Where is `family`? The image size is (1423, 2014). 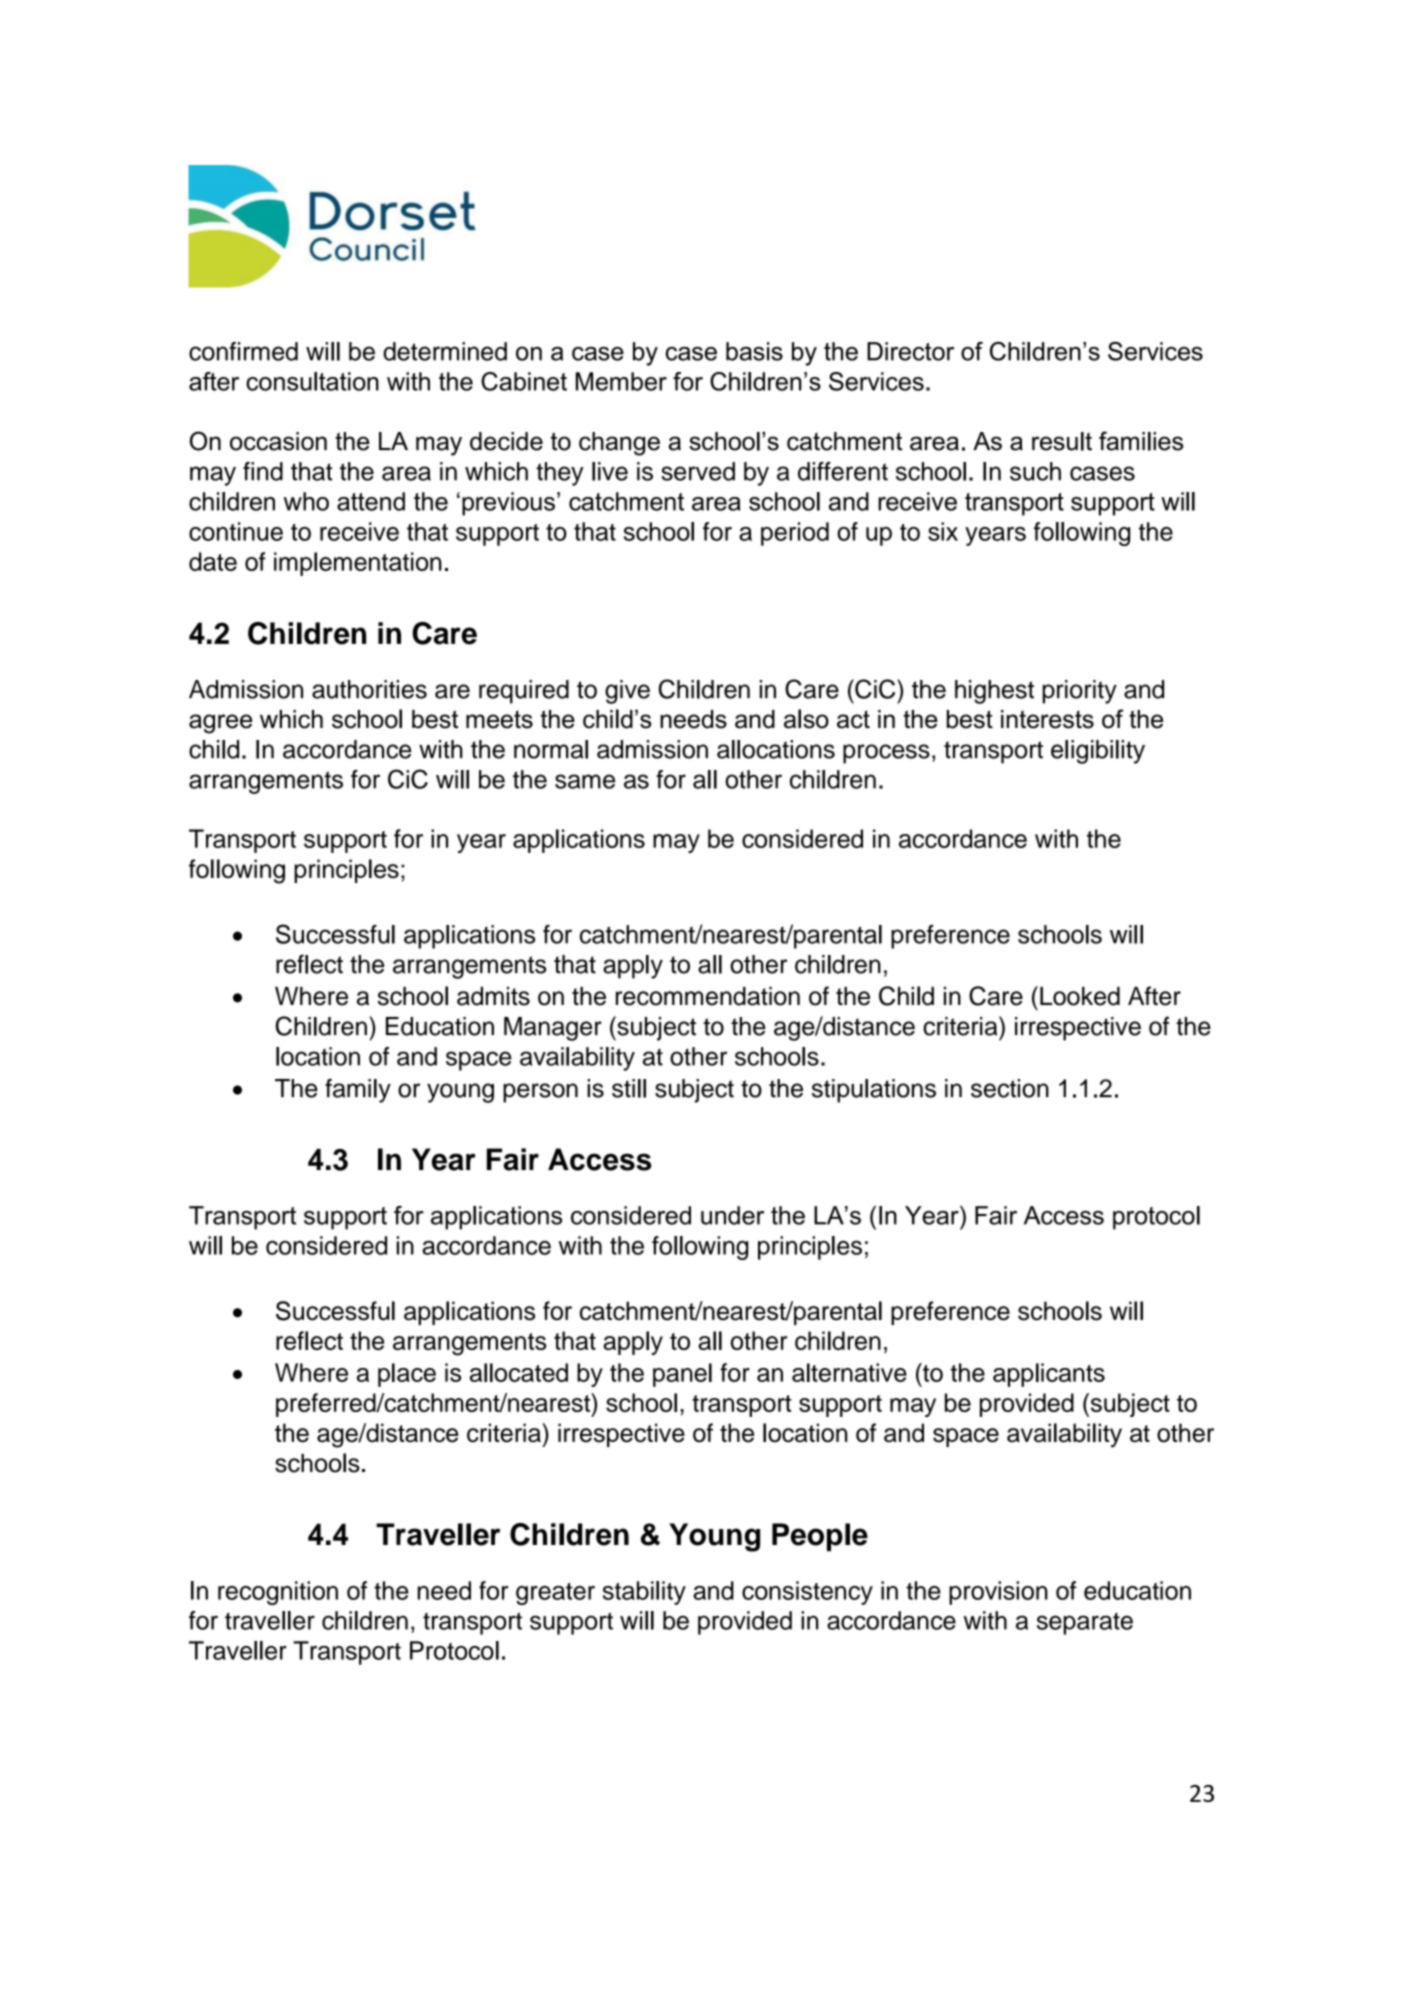
family is located at coordinates (358, 1090).
